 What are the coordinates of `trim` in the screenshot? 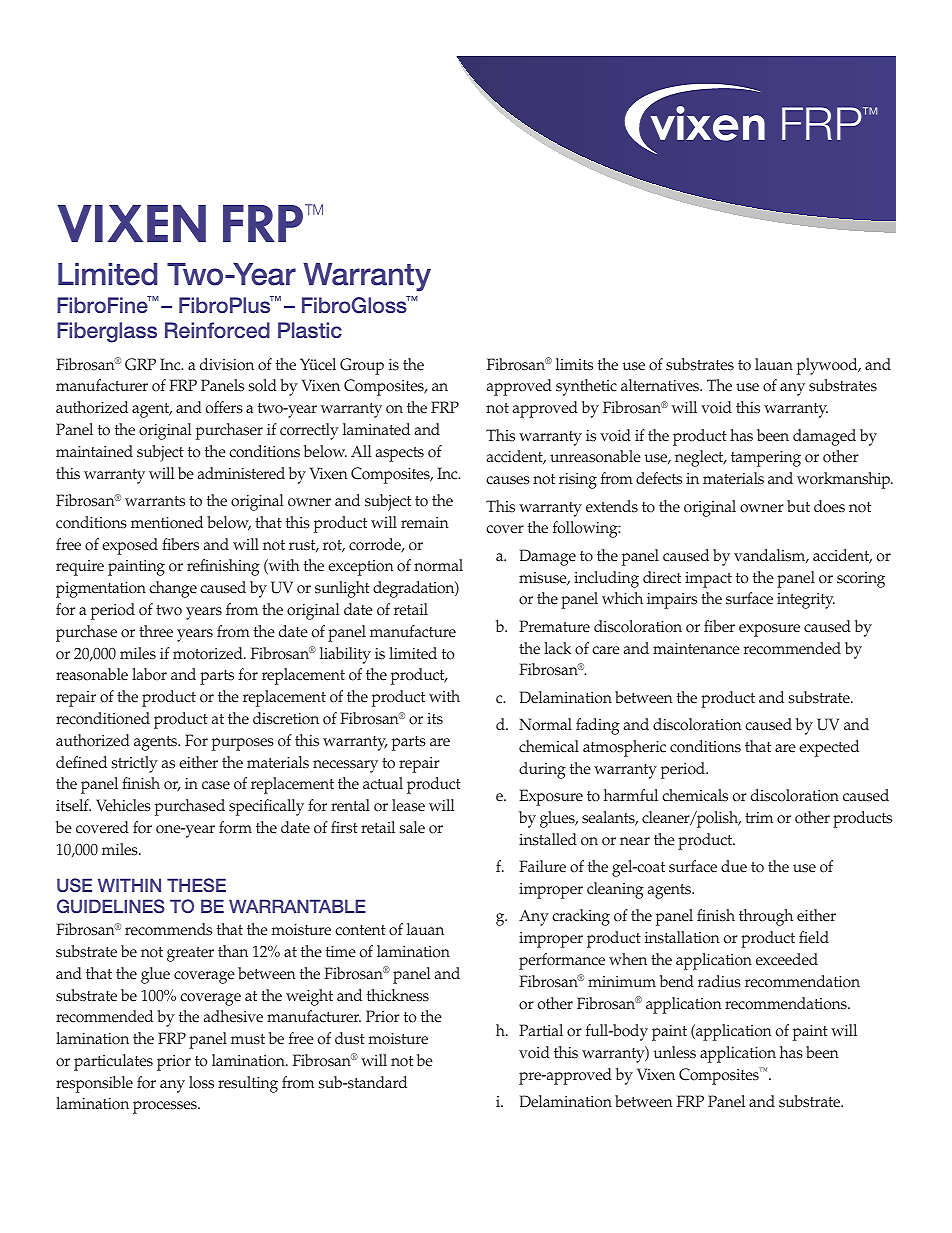 It's located at (759, 817).
